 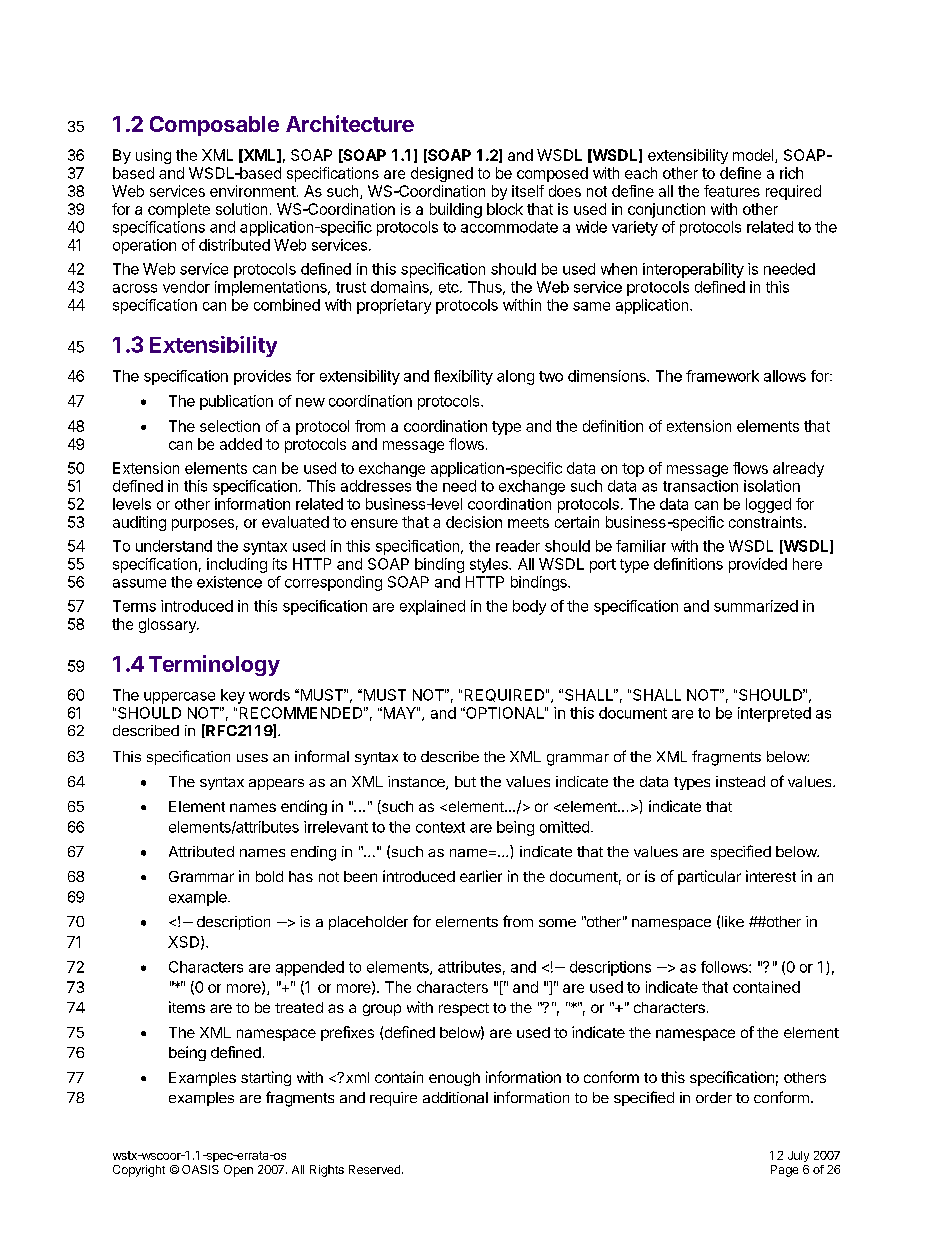 I want to click on designed, so click(x=442, y=174).
